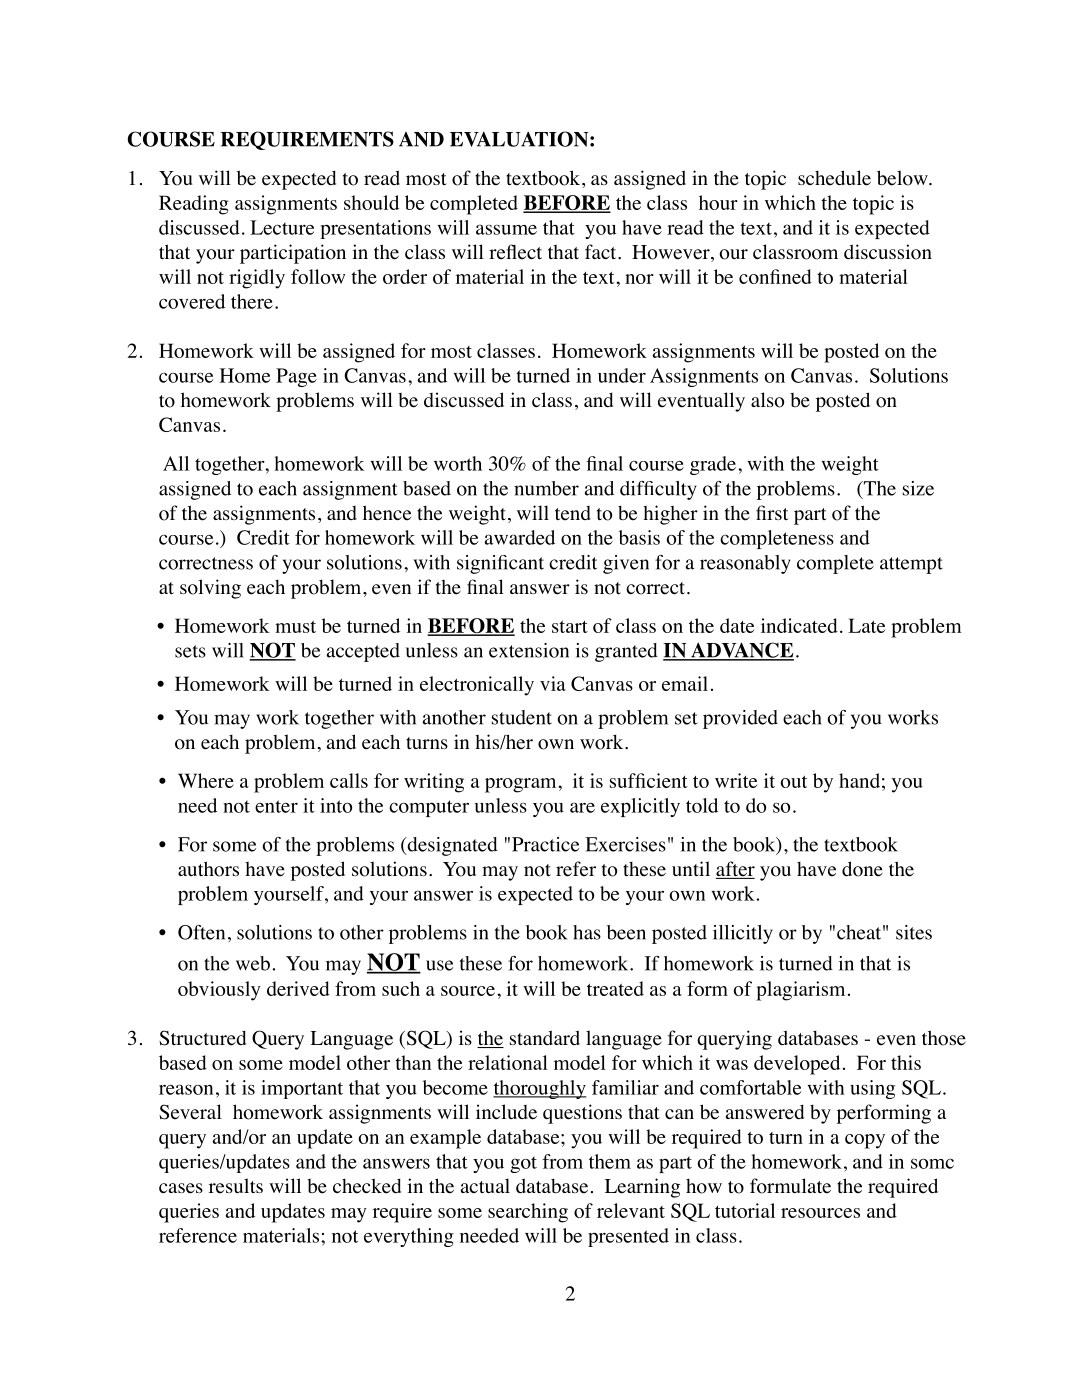 This screenshot has width=1077, height=1394. Describe the element at coordinates (553, 683) in the screenshot. I see `via` at that location.
